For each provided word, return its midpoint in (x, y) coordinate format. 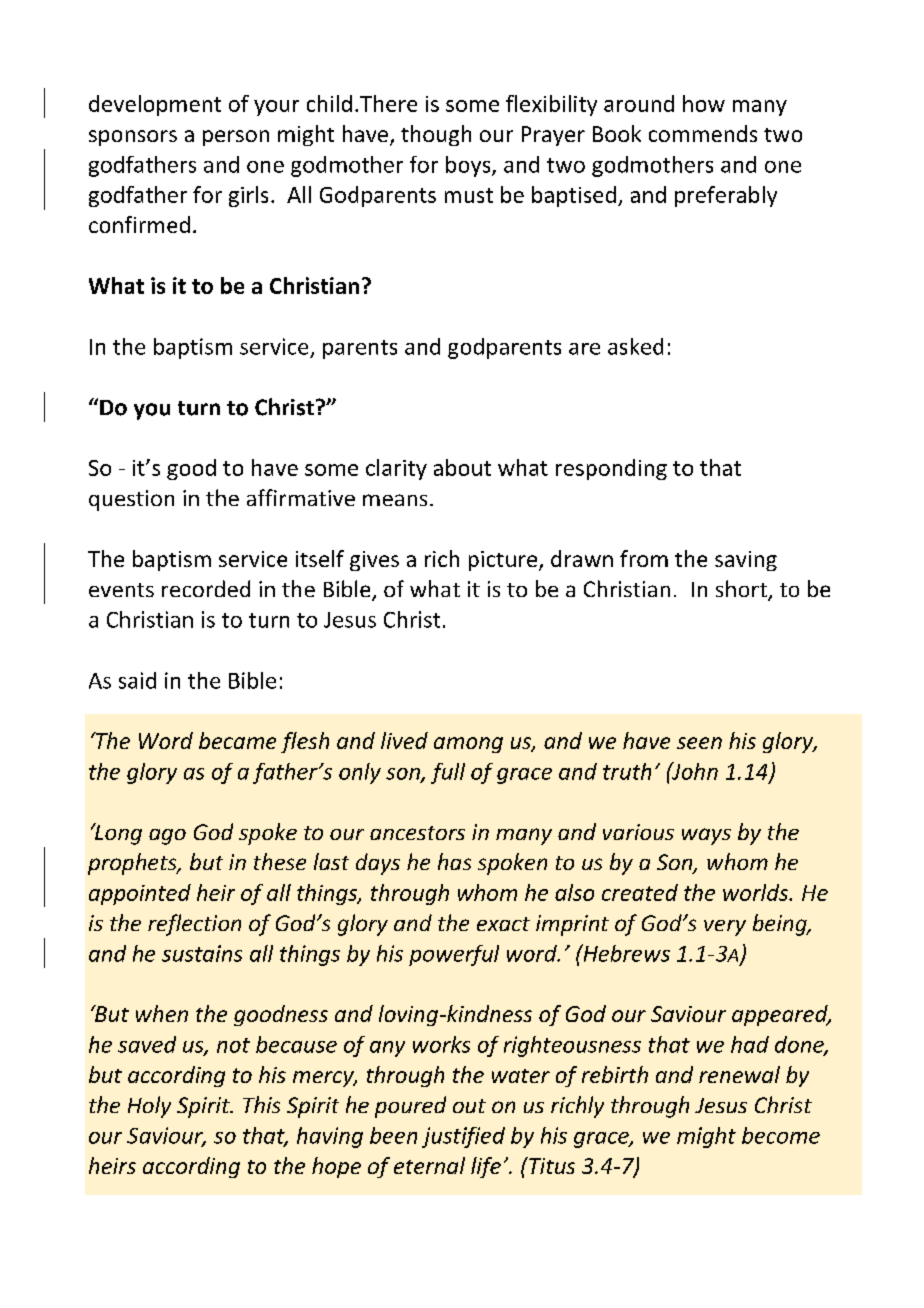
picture (504, 561)
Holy (149, 1107)
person (236, 138)
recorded (206, 588)
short (742, 590)
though (436, 135)
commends (703, 133)
